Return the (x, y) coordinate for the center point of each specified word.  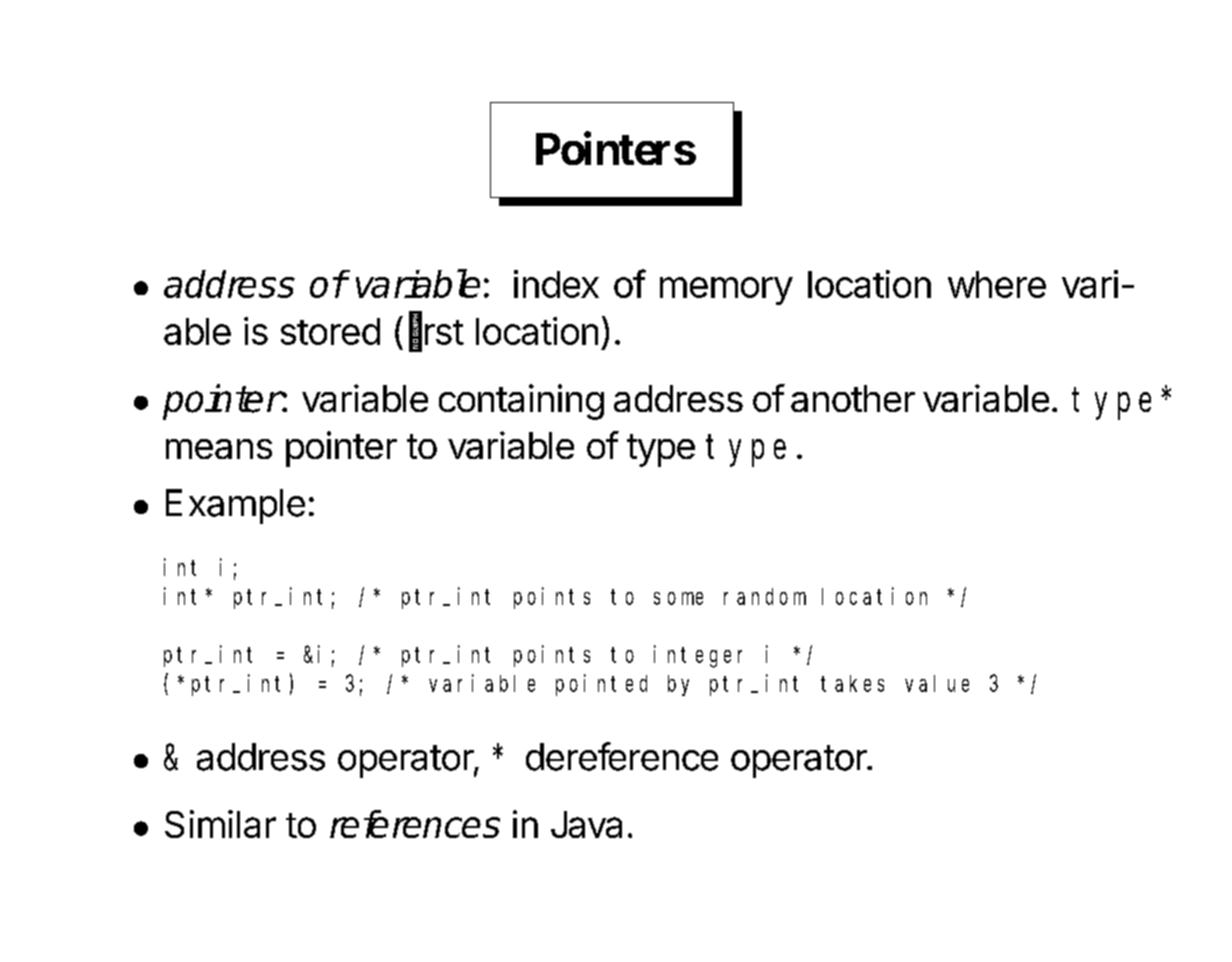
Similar (220, 824)
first (432, 331)
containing (521, 402)
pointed (601, 685)
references (415, 824)
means (219, 449)
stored (330, 331)
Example (235, 506)
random (765, 596)
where (997, 284)
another (853, 398)
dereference (622, 756)
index (556, 284)
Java (586, 824)
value (937, 683)
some (678, 598)
